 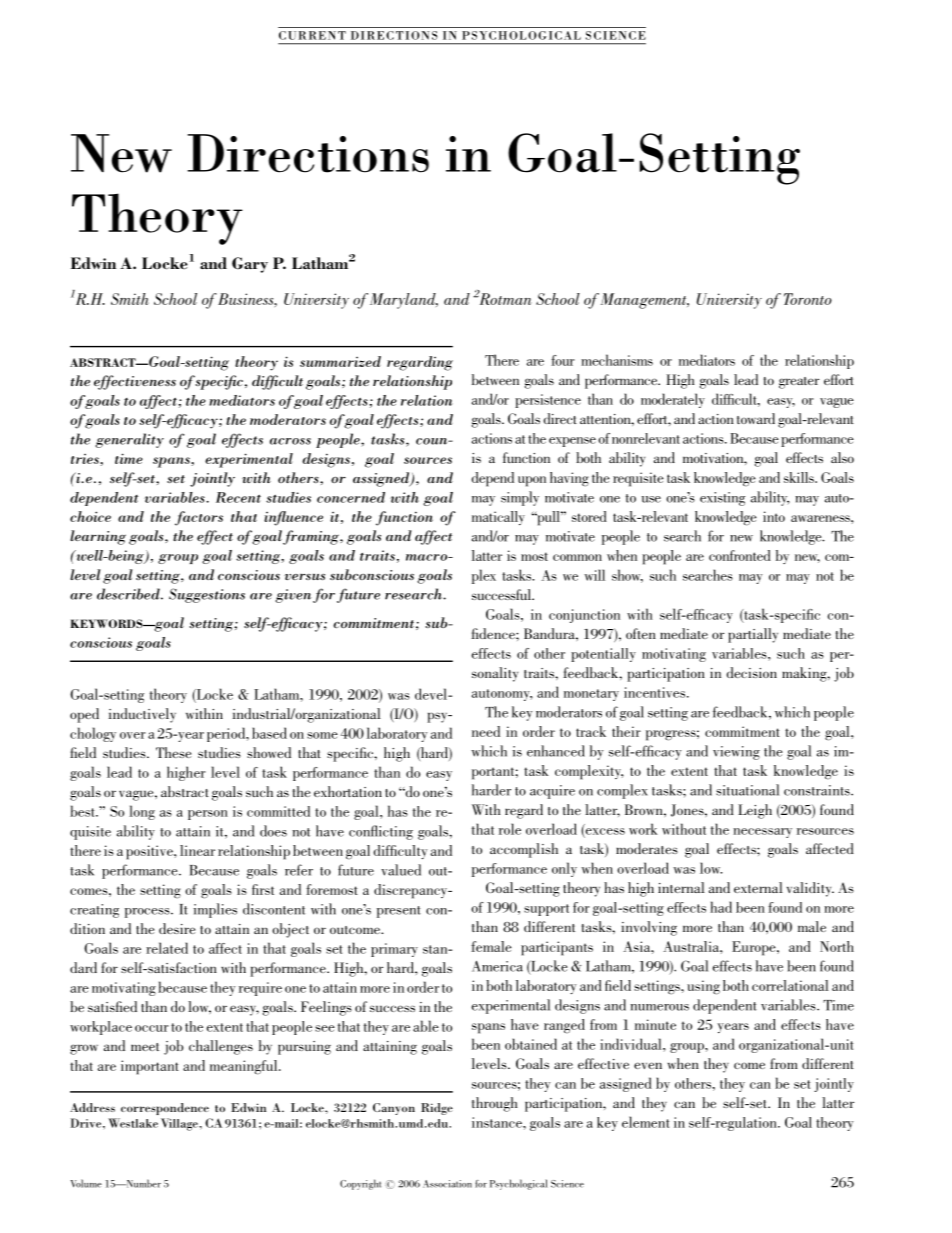 What do you see at coordinates (180, 1124) in the image?
I see `Village` at bounding box center [180, 1124].
